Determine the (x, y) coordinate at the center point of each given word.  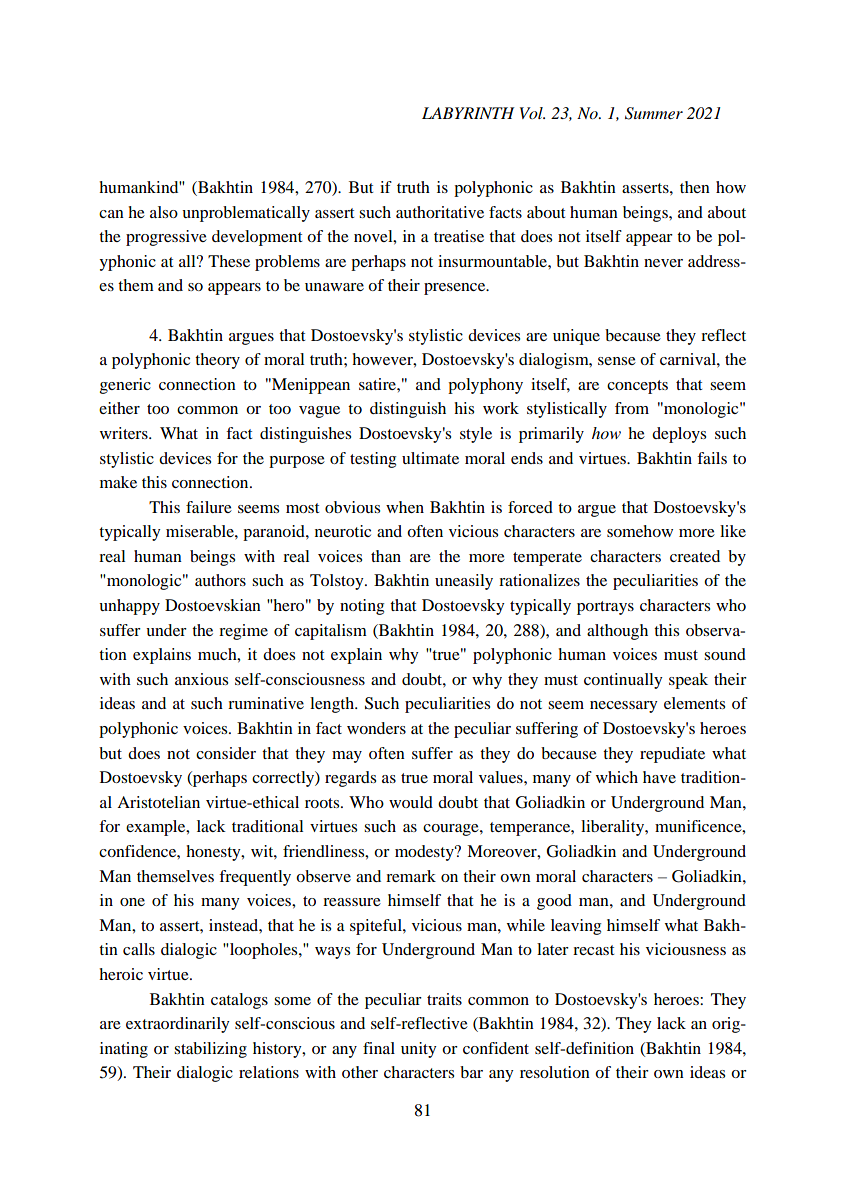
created (695, 556)
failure (209, 507)
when (405, 507)
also (164, 212)
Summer (654, 113)
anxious (201, 679)
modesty (425, 853)
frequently (255, 878)
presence (456, 289)
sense (617, 361)
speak (688, 681)
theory (217, 361)
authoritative (440, 212)
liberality (613, 828)
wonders (376, 728)
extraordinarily (178, 1025)
